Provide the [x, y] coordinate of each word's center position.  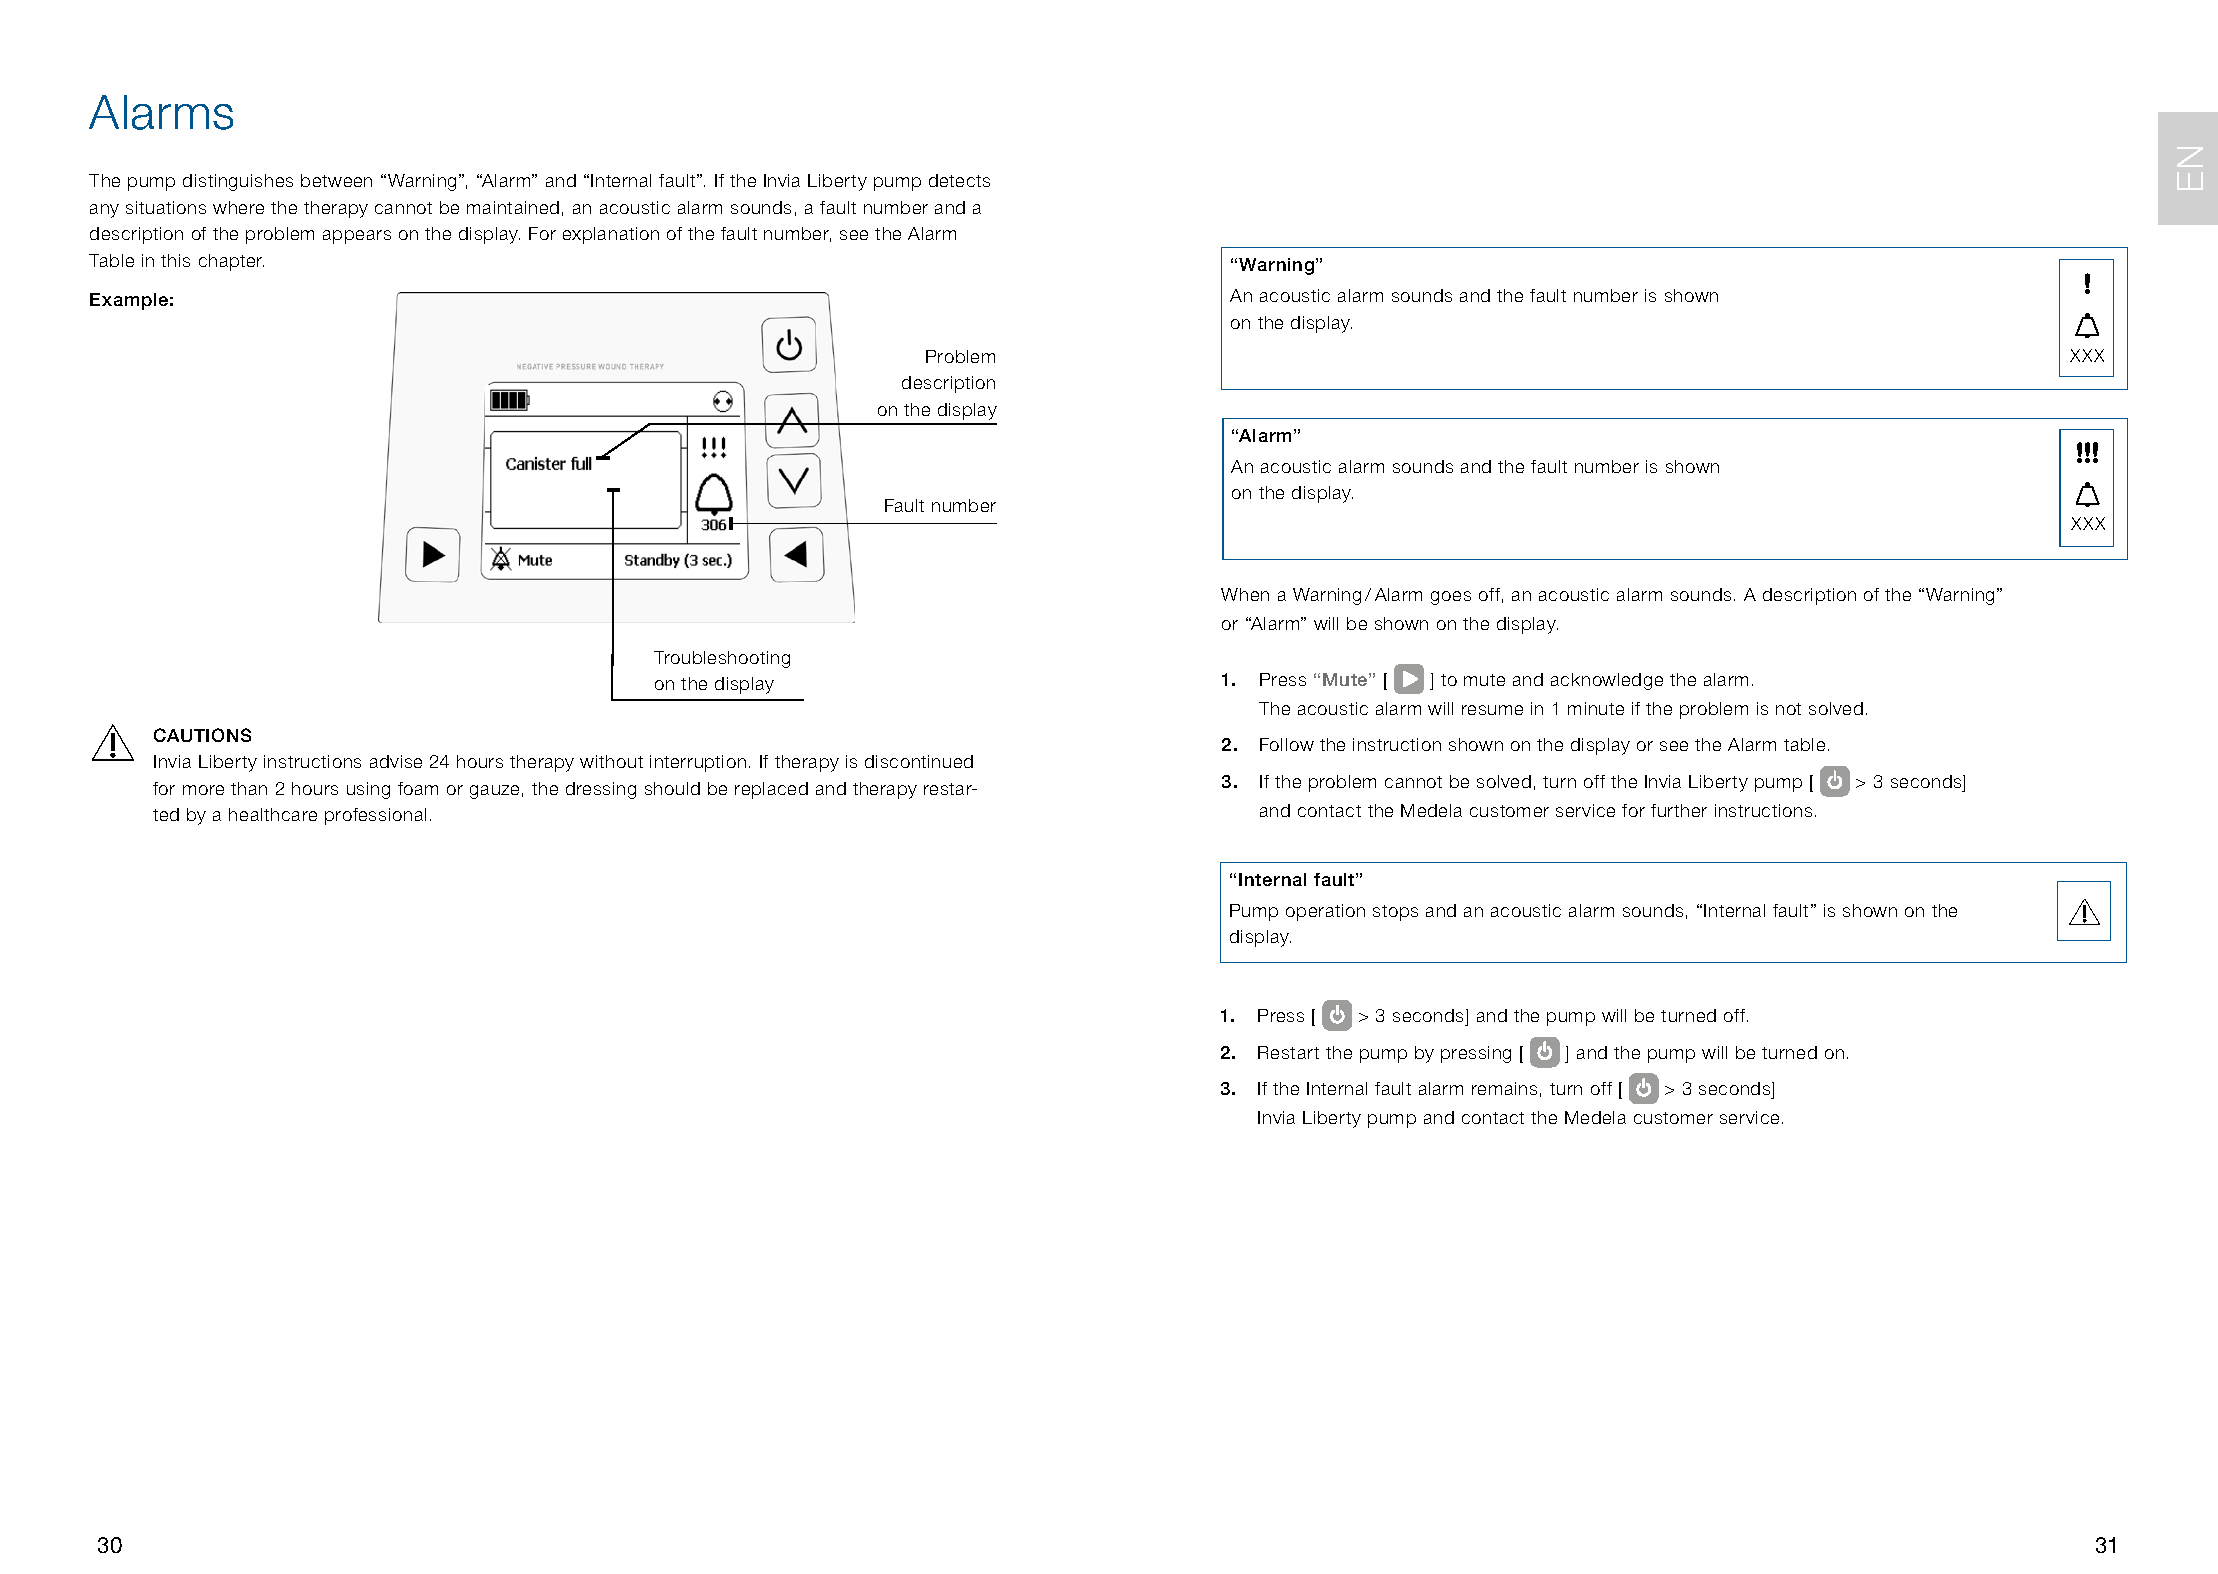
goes [1451, 598]
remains [1504, 1088]
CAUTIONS [202, 735]
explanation [611, 235]
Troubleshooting [722, 659]
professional [375, 816]
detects [959, 180]
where [238, 207]
